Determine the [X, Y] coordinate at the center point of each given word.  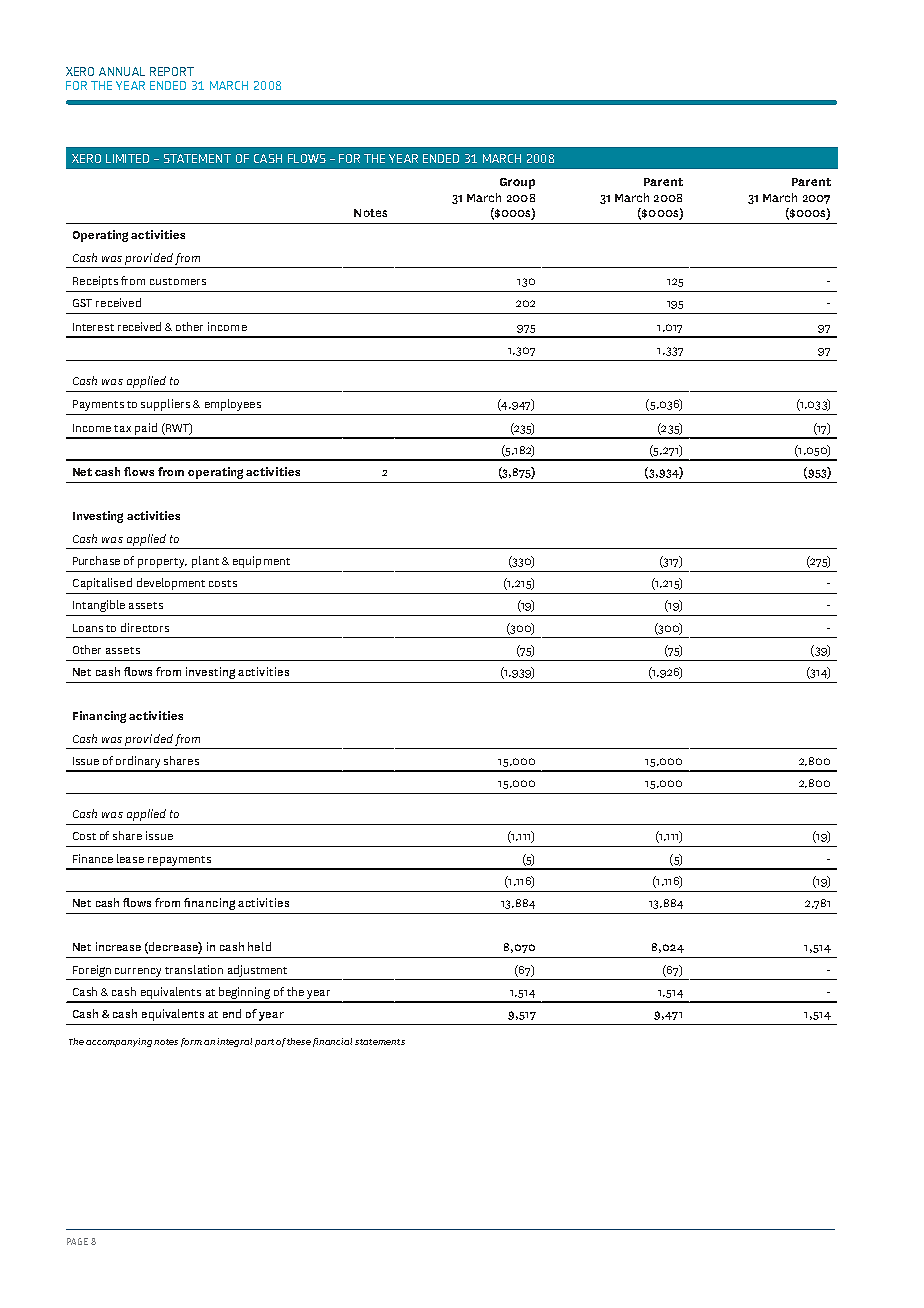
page [77, 1241]
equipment [261, 562]
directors [145, 627]
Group [517, 183]
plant [205, 562]
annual [122, 71]
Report [172, 71]
